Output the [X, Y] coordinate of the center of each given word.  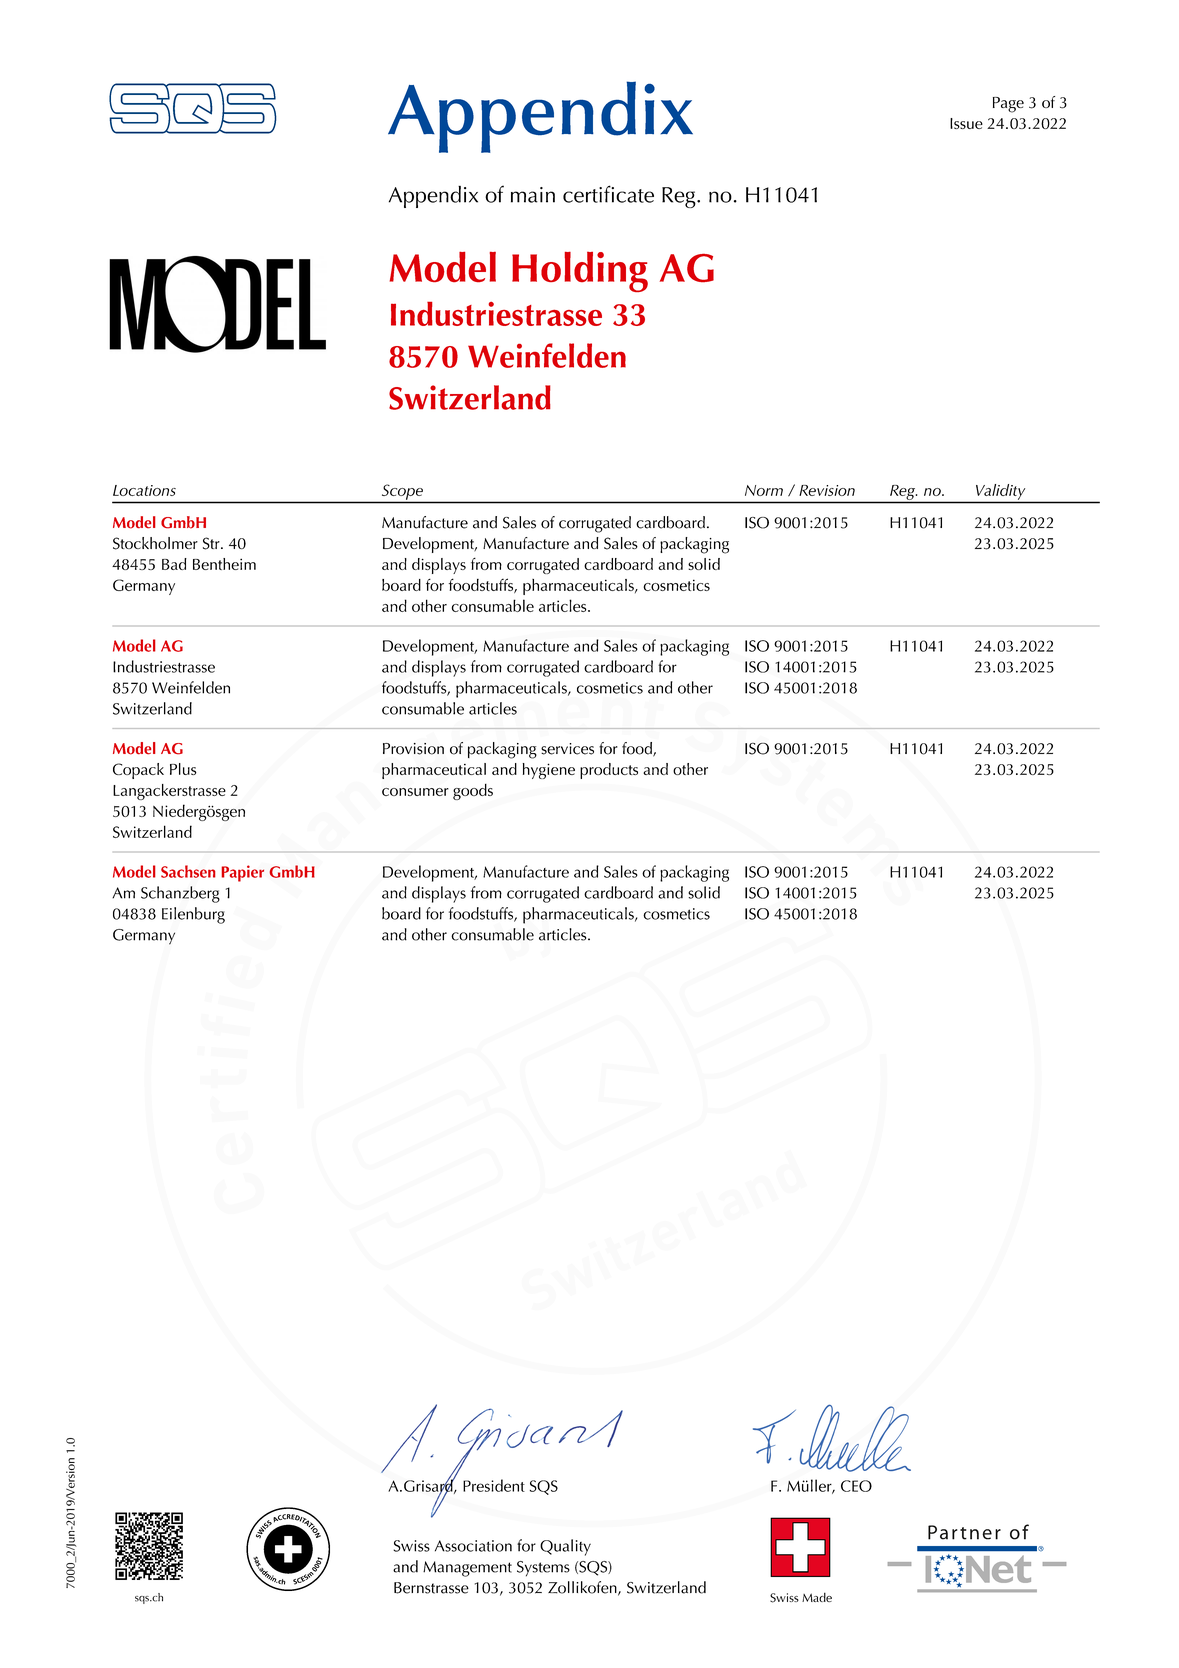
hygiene [549, 771]
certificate [608, 194]
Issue [966, 123]
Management [467, 1569]
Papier [242, 873]
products [609, 771]
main [533, 195]
